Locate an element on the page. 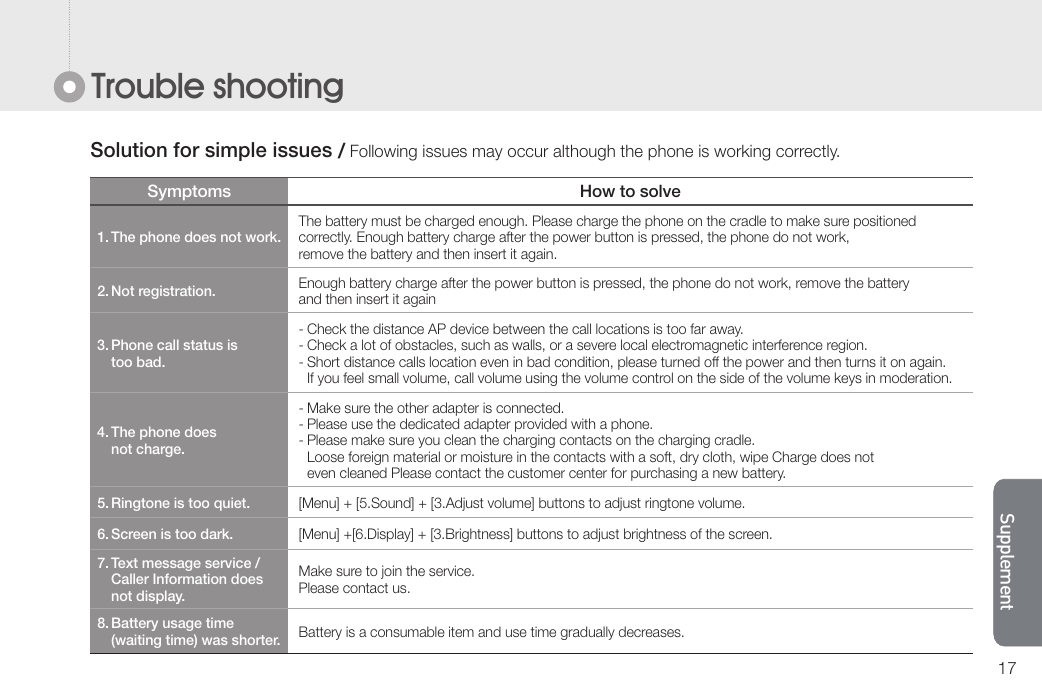 The height and width of the image is (695, 1042). although is located at coordinates (584, 152).
